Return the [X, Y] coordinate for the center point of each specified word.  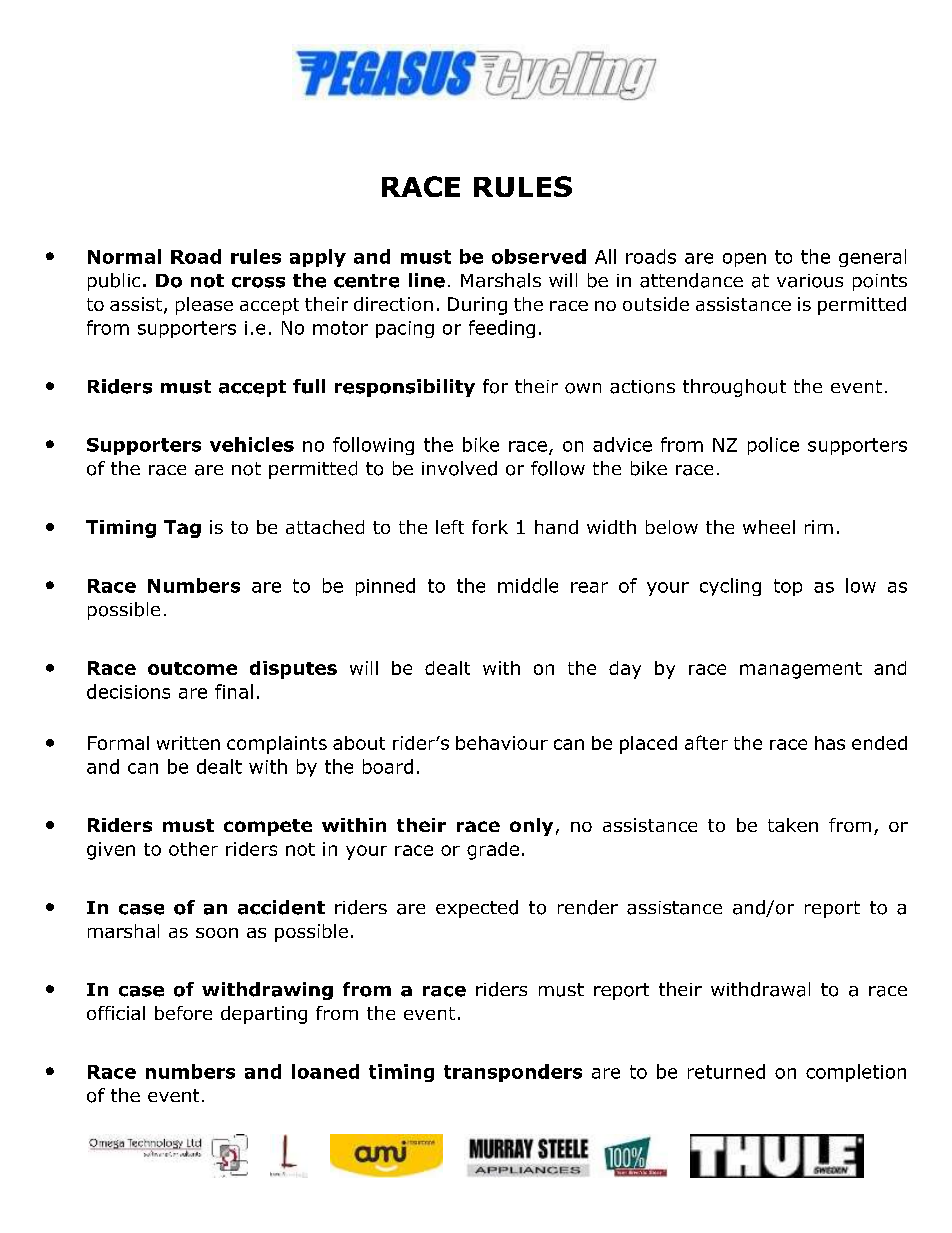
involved [459, 468]
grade [493, 851]
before [183, 1013]
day [625, 670]
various [810, 281]
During [477, 306]
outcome [192, 668]
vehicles [252, 444]
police [773, 446]
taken [793, 825]
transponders [513, 1073]
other [193, 849]
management [801, 670]
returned [726, 1071]
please [204, 306]
